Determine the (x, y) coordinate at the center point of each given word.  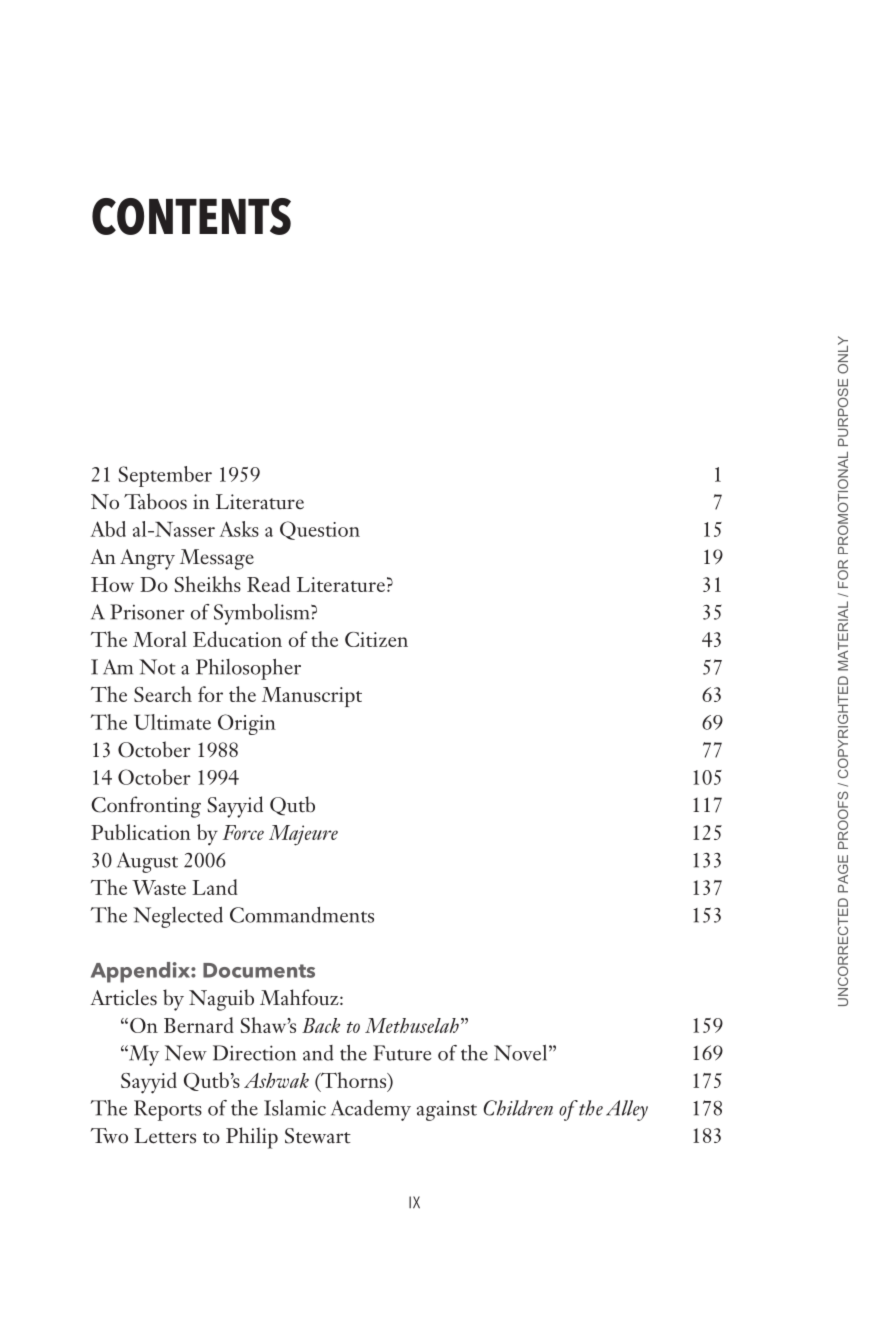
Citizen (376, 639)
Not (157, 667)
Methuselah (412, 1025)
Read (268, 584)
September (165, 476)
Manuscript (312, 697)
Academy (371, 1110)
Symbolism (263, 614)
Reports (168, 1110)
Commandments (302, 915)
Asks (239, 529)
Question (320, 530)
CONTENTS (191, 216)
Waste (159, 887)
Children (518, 1108)
